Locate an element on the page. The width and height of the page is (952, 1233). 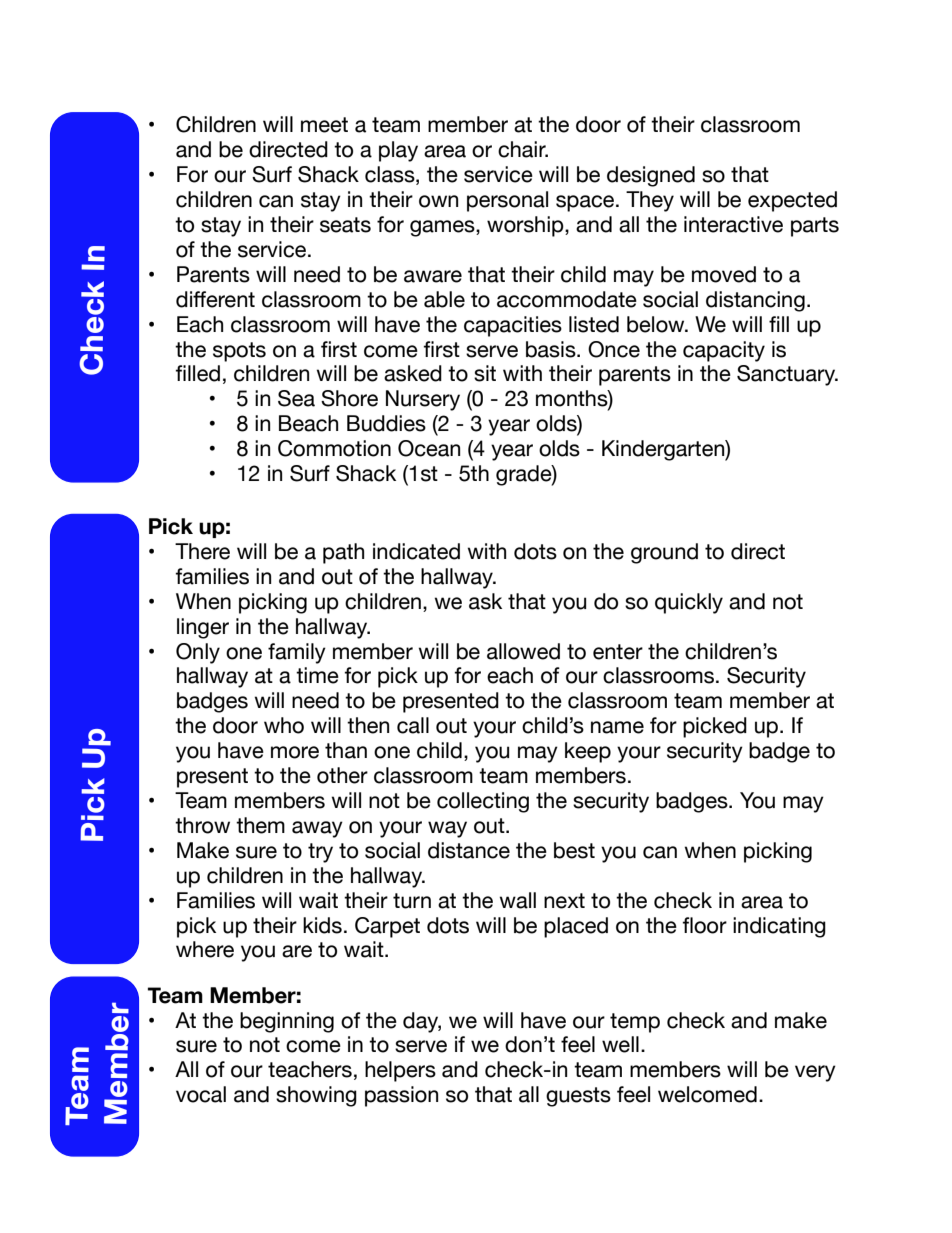
allowed is located at coordinates (523, 651).
